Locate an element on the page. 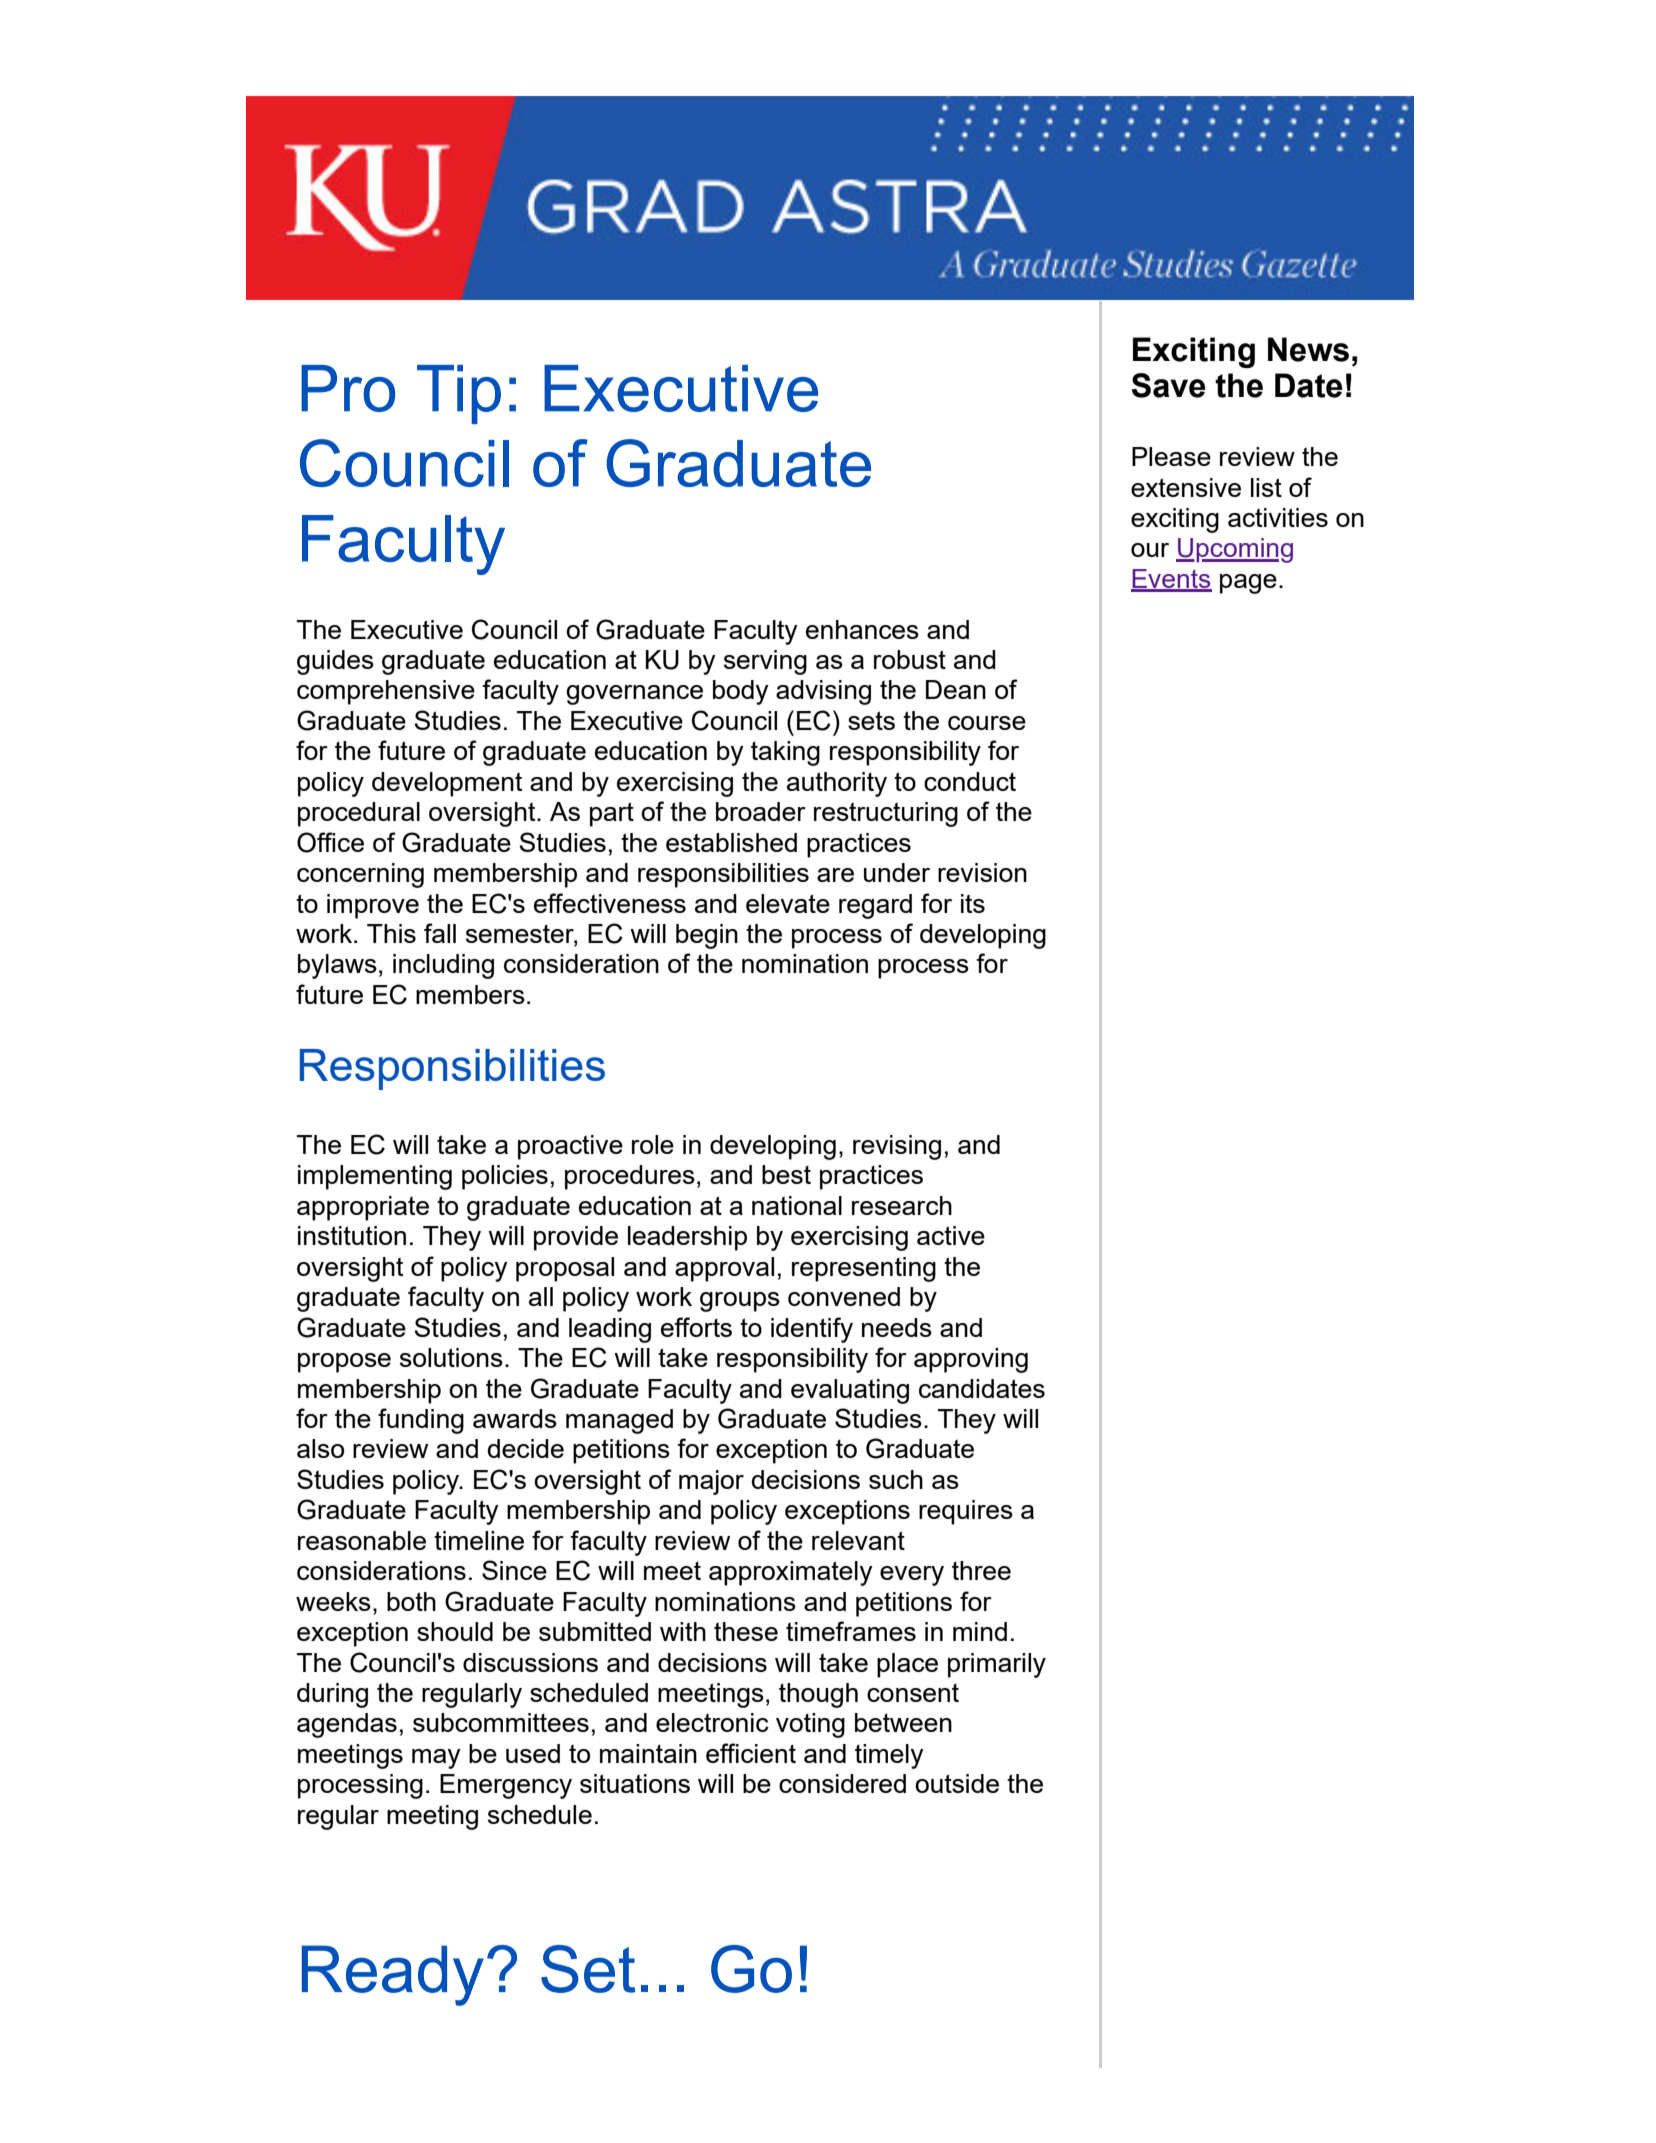 This image has height=2143, width=1656. Tip is located at coordinates (459, 394).
